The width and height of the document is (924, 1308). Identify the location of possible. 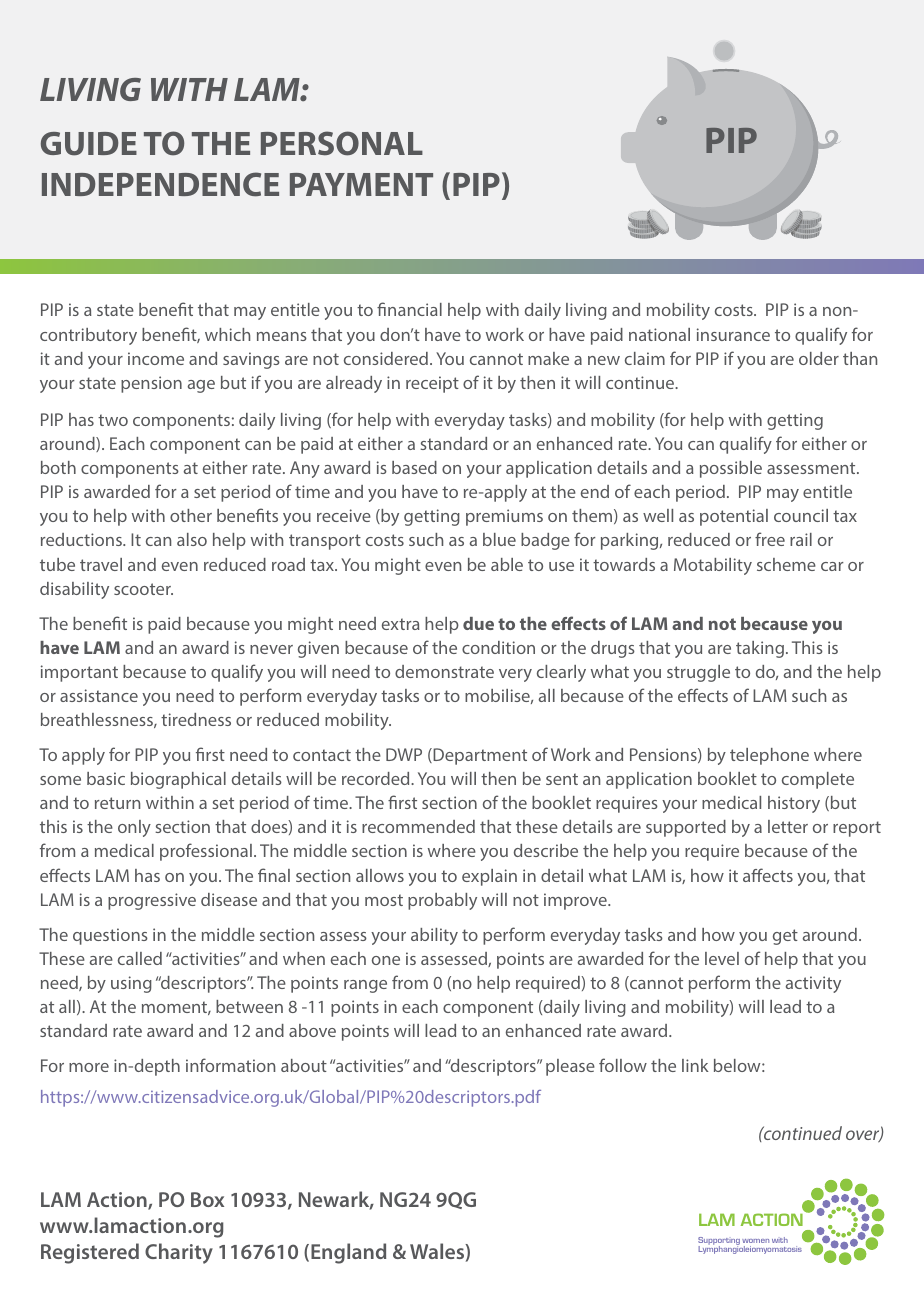
(731, 469).
